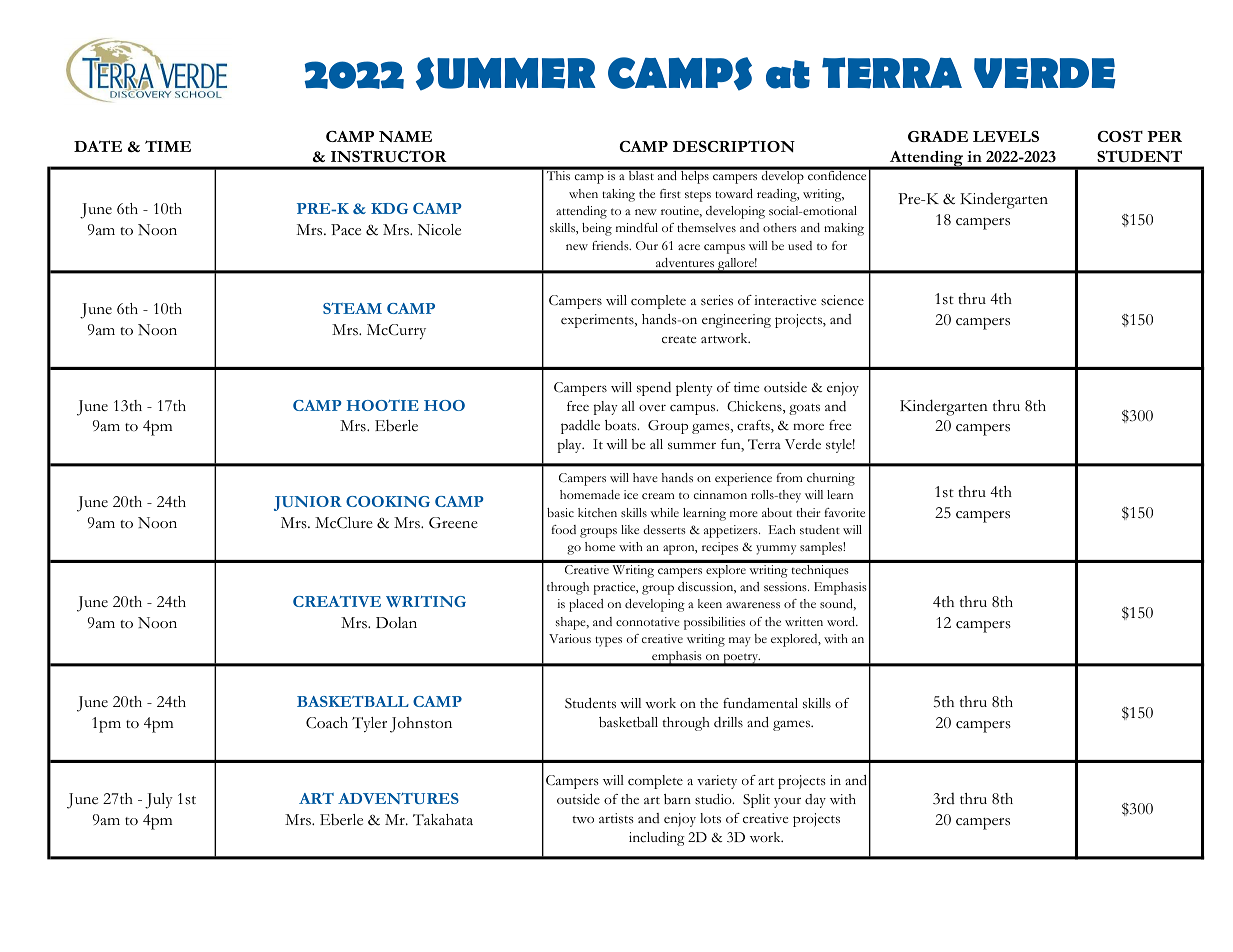  Describe the element at coordinates (1006, 136) in the screenshot. I see `LEVELS` at that location.
